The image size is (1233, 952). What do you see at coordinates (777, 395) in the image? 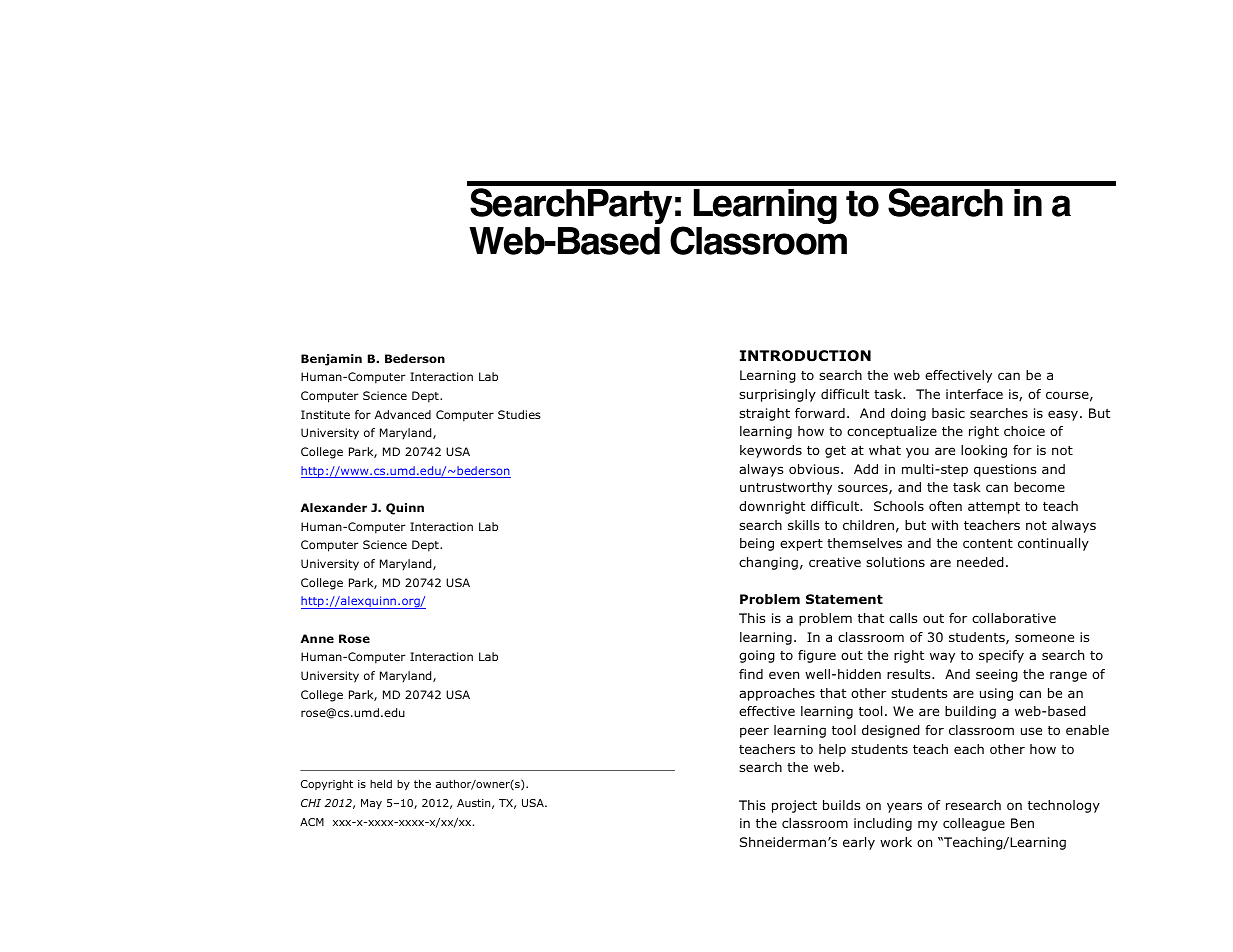
I see `surprisingly` at bounding box center [777, 395].
